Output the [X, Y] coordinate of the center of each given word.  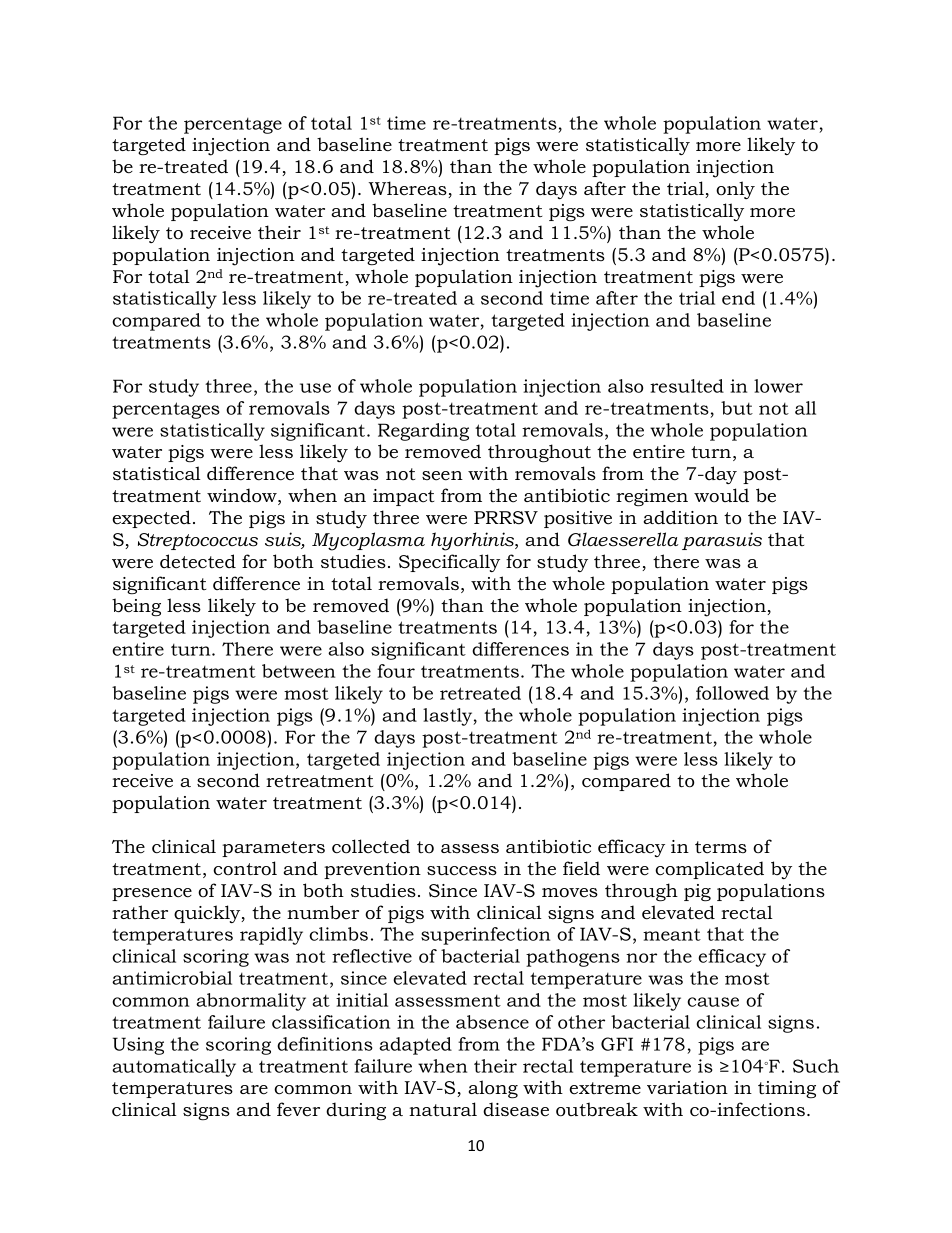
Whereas [408, 189]
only [735, 190]
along [493, 1089]
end [738, 298]
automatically [174, 1068]
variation [687, 1088]
